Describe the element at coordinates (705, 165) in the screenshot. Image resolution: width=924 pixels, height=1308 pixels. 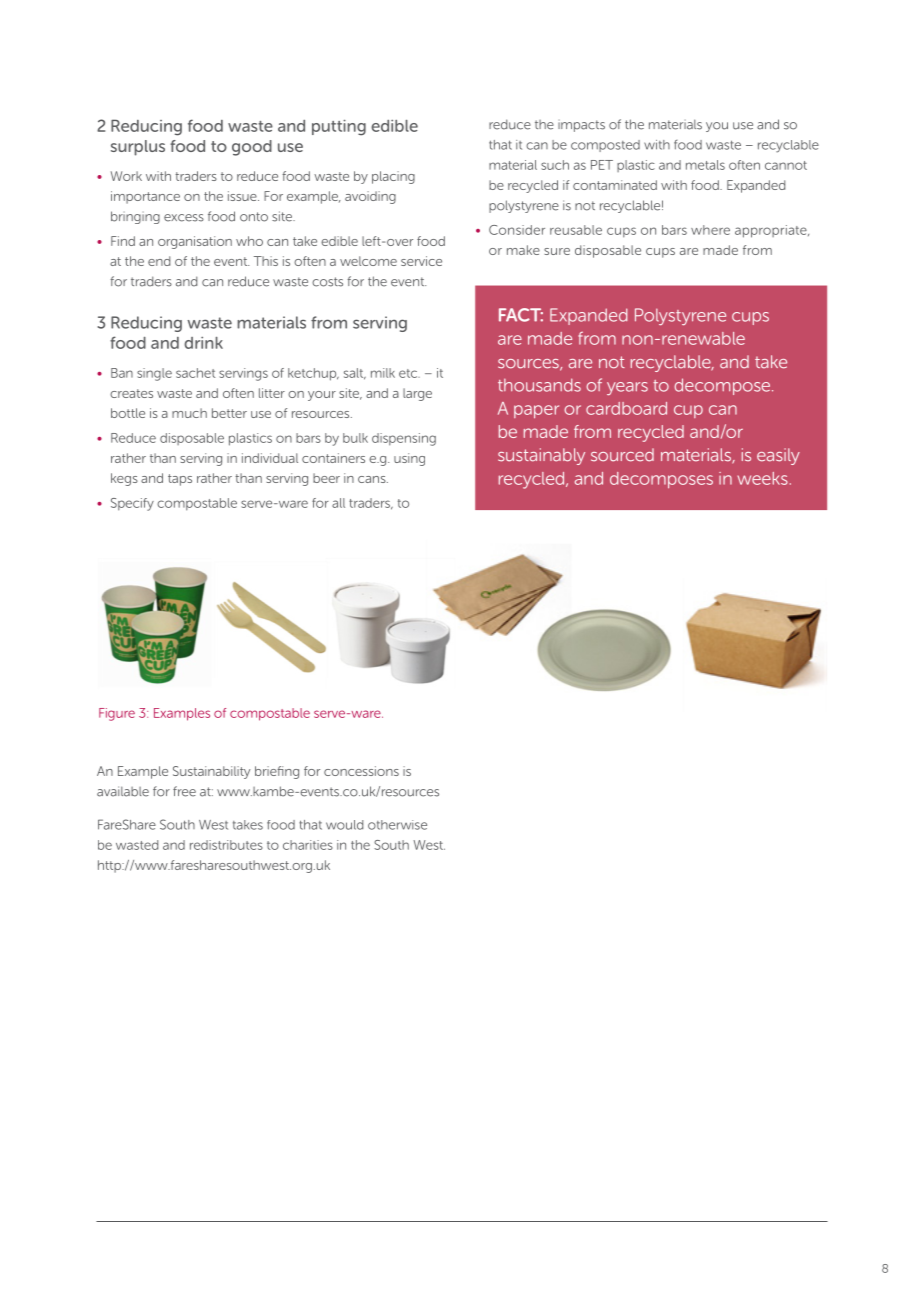
I see `metals` at that location.
